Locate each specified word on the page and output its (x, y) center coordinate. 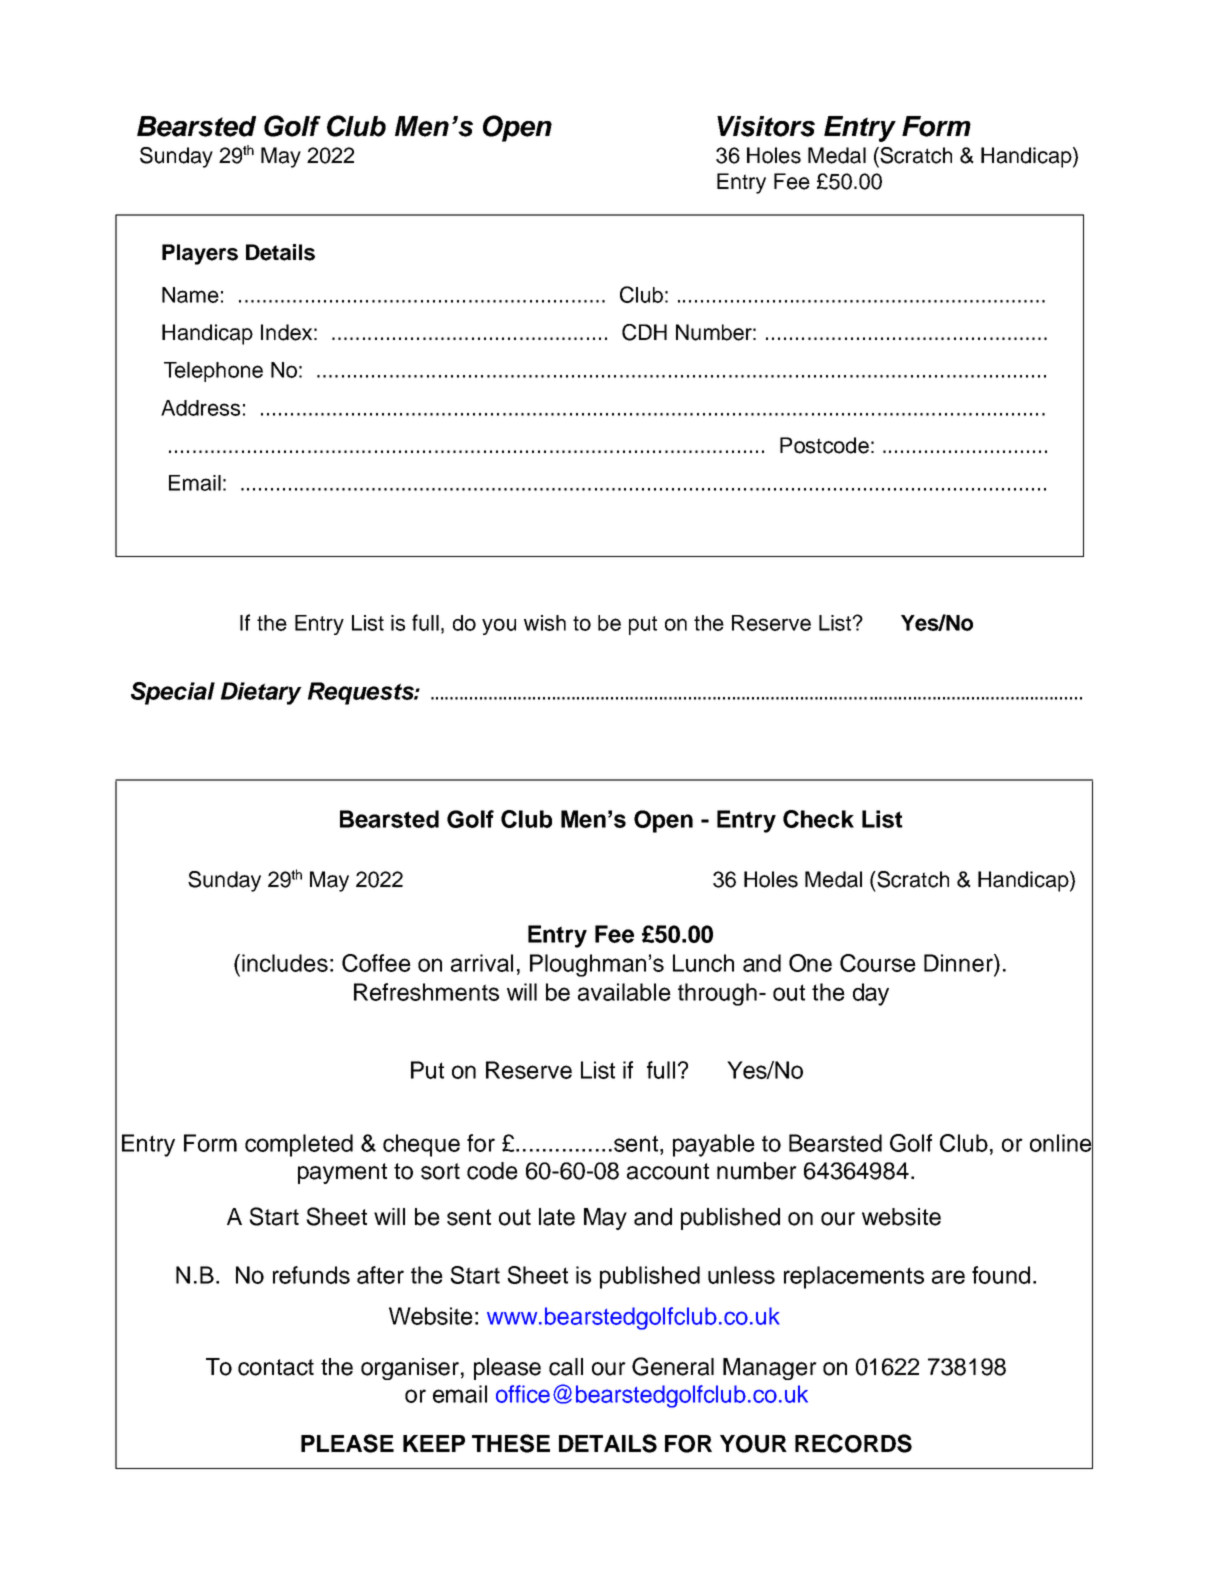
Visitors (766, 126)
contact (276, 1367)
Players (200, 254)
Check (818, 819)
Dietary (261, 693)
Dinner (959, 963)
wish (545, 623)
